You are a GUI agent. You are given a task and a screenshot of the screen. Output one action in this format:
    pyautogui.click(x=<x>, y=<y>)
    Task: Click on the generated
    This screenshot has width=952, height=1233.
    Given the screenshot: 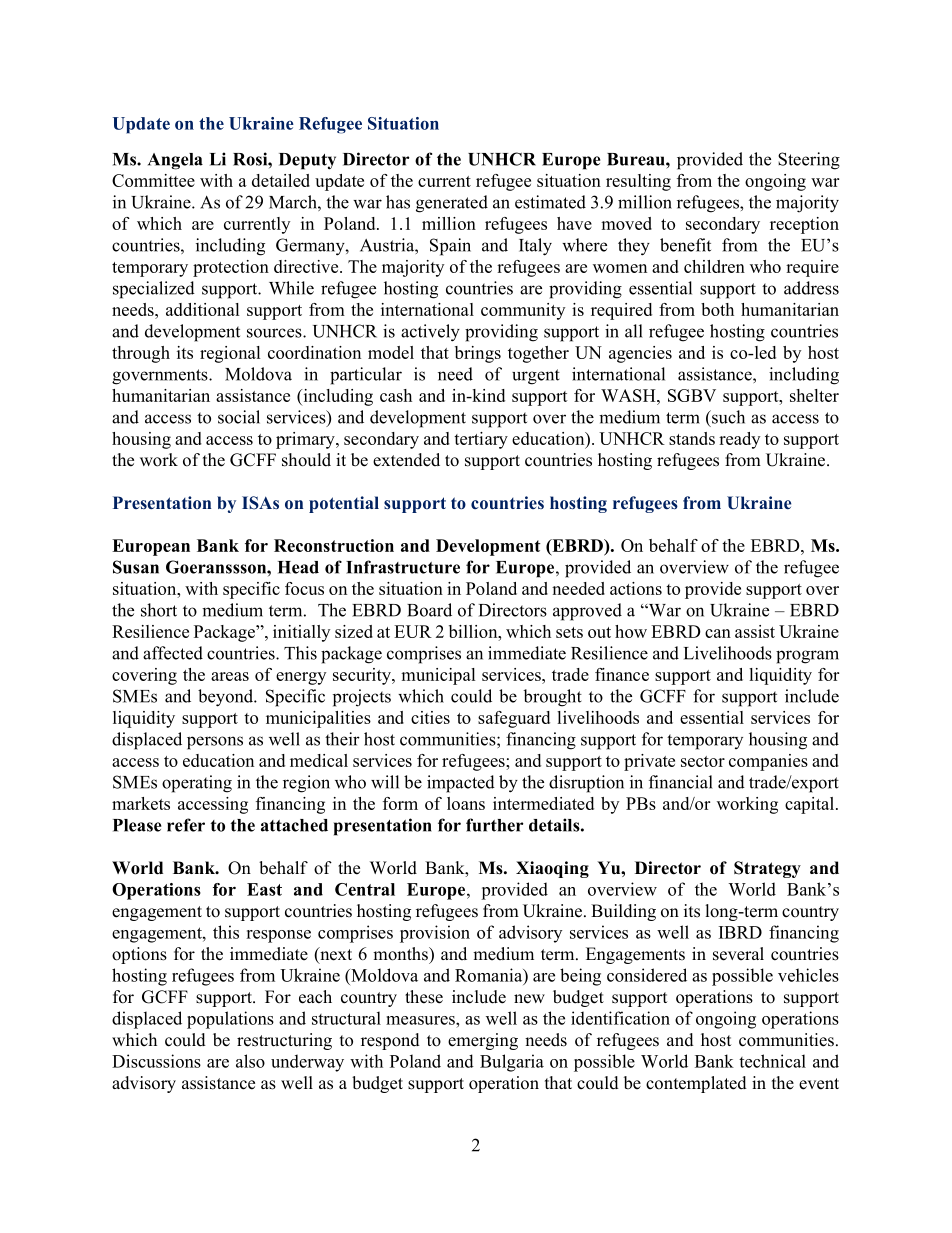 What is the action you would take?
    pyautogui.click(x=452, y=204)
